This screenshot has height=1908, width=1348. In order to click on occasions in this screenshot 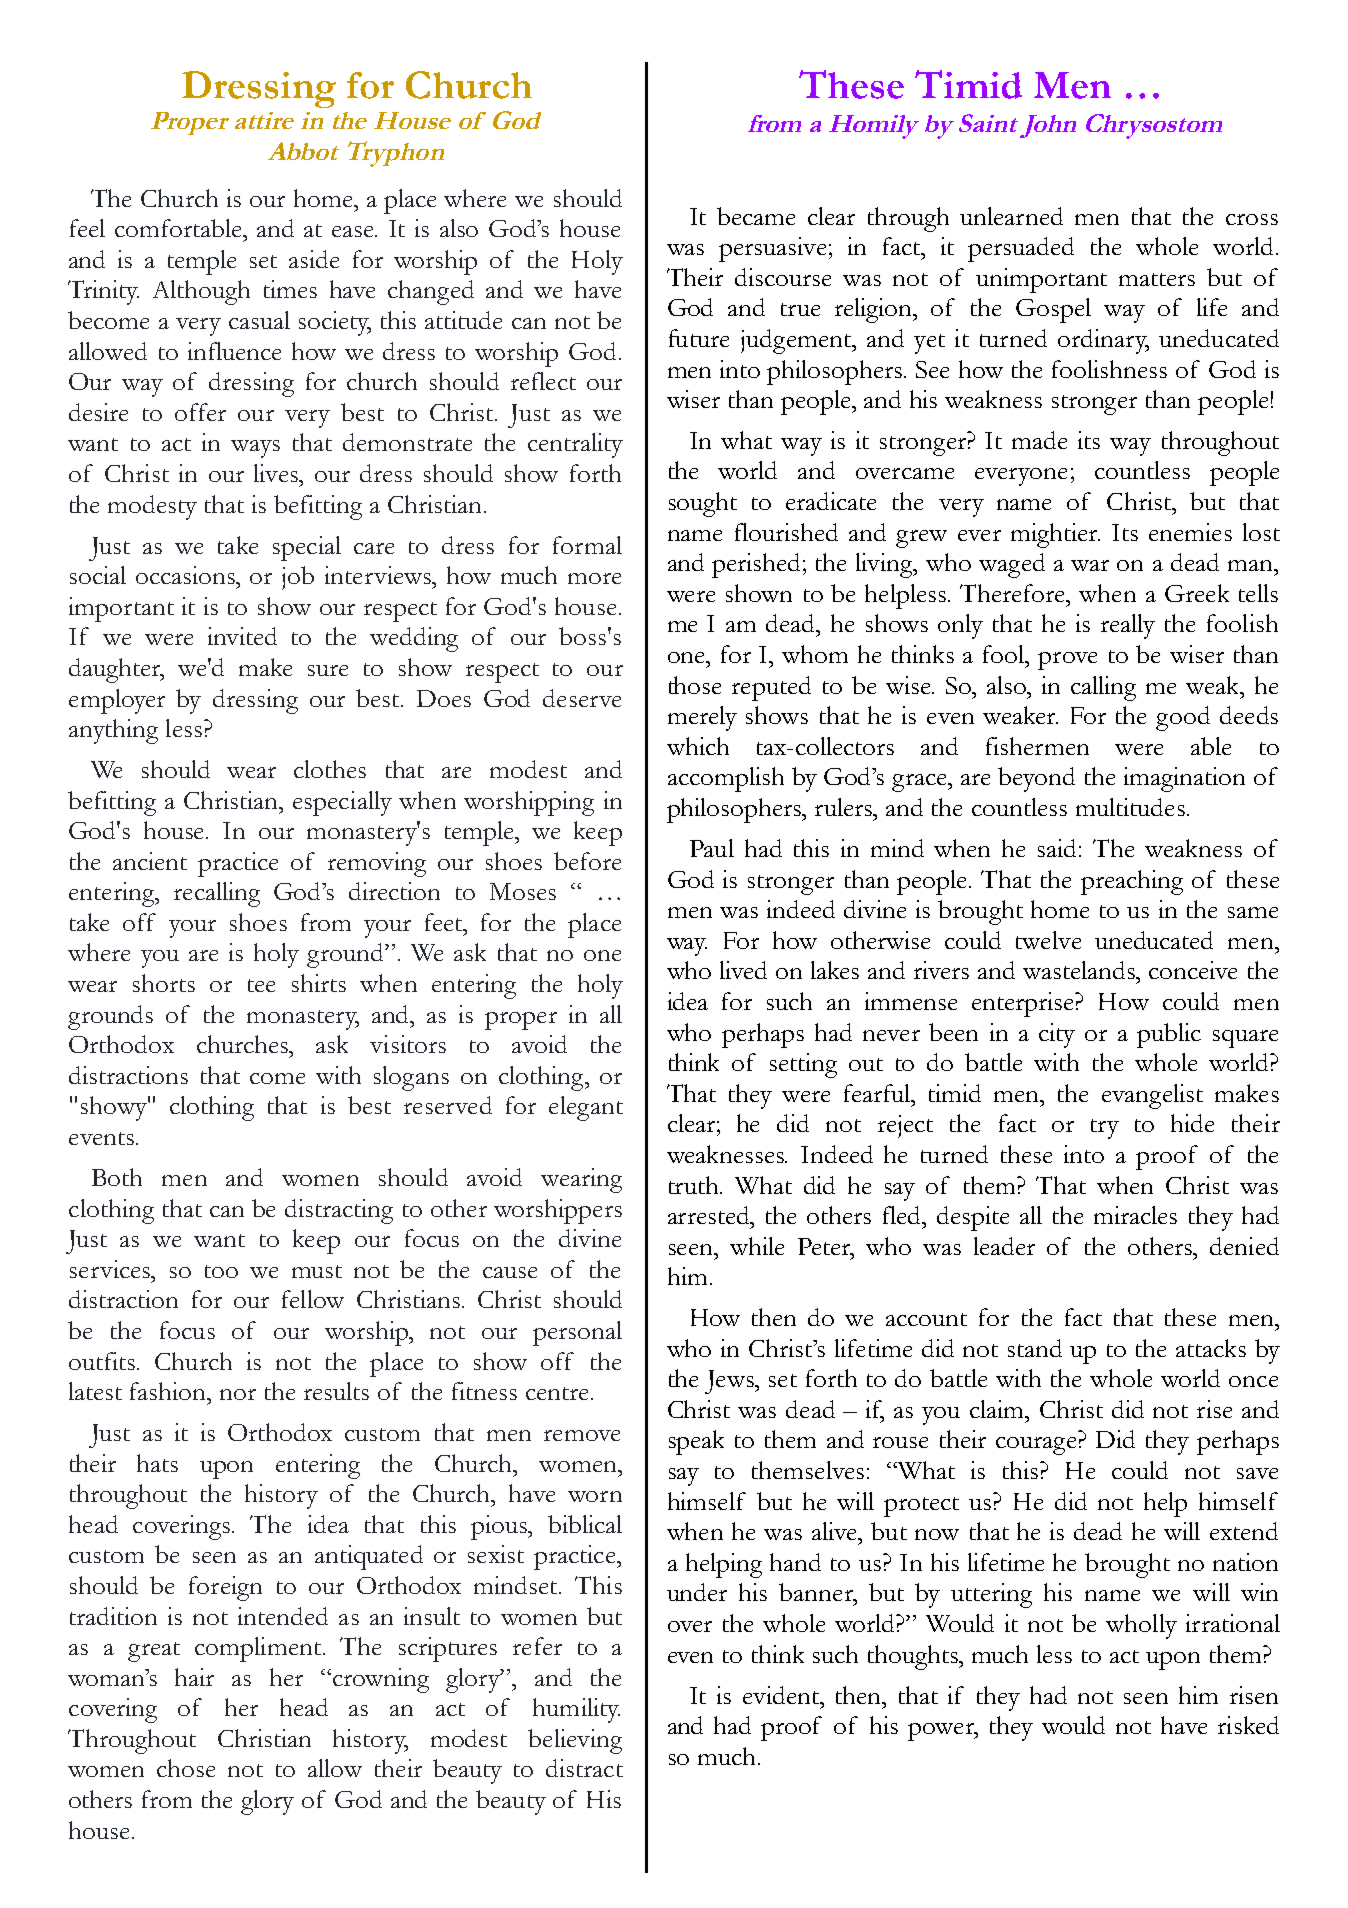, I will do `click(187, 575)`.
